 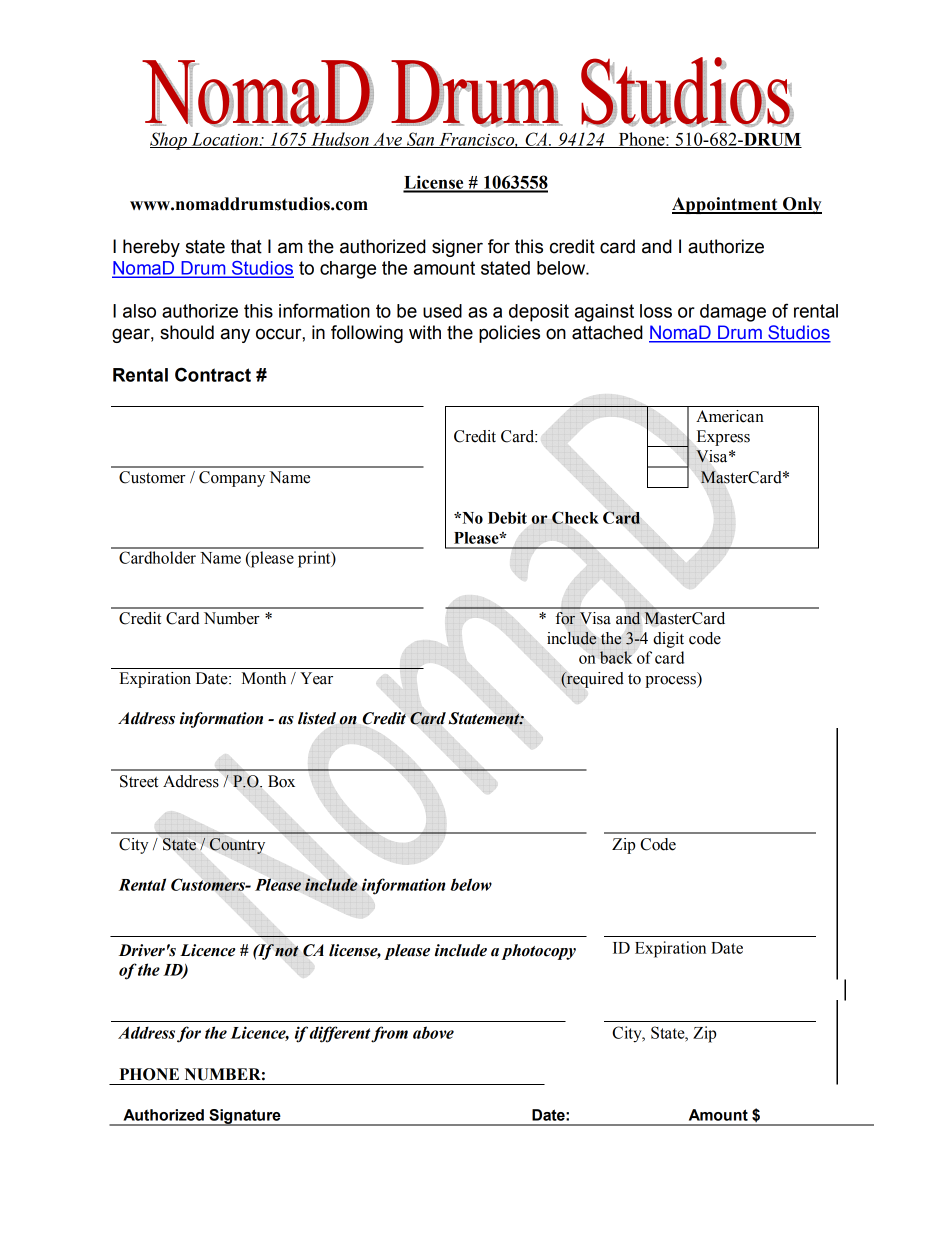 What do you see at coordinates (224, 140) in the document?
I see `Location` at bounding box center [224, 140].
